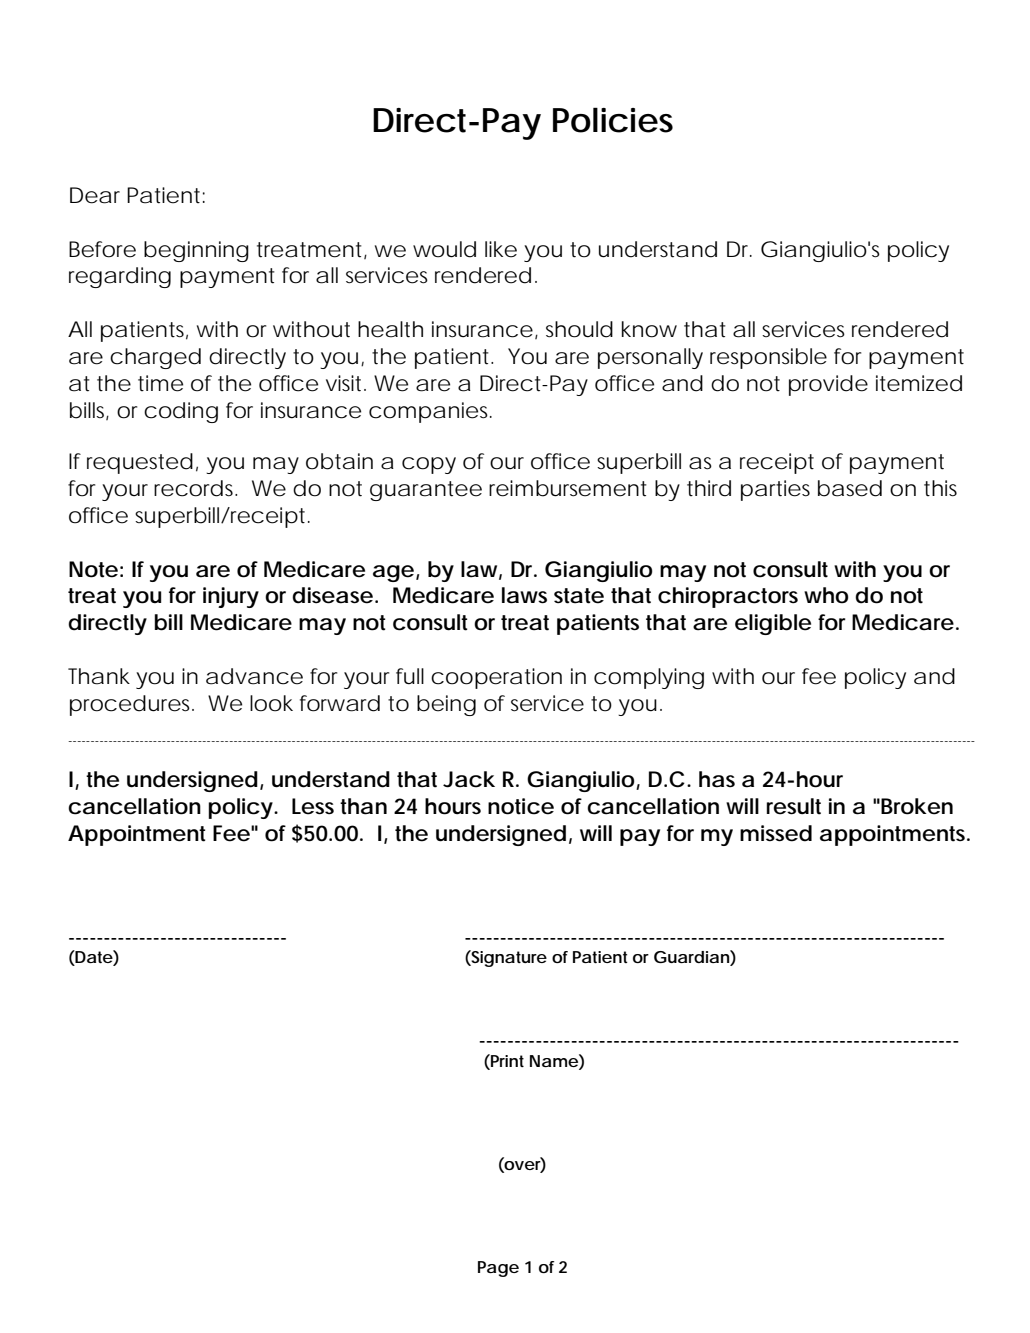  I want to click on Dear, so click(95, 195).
